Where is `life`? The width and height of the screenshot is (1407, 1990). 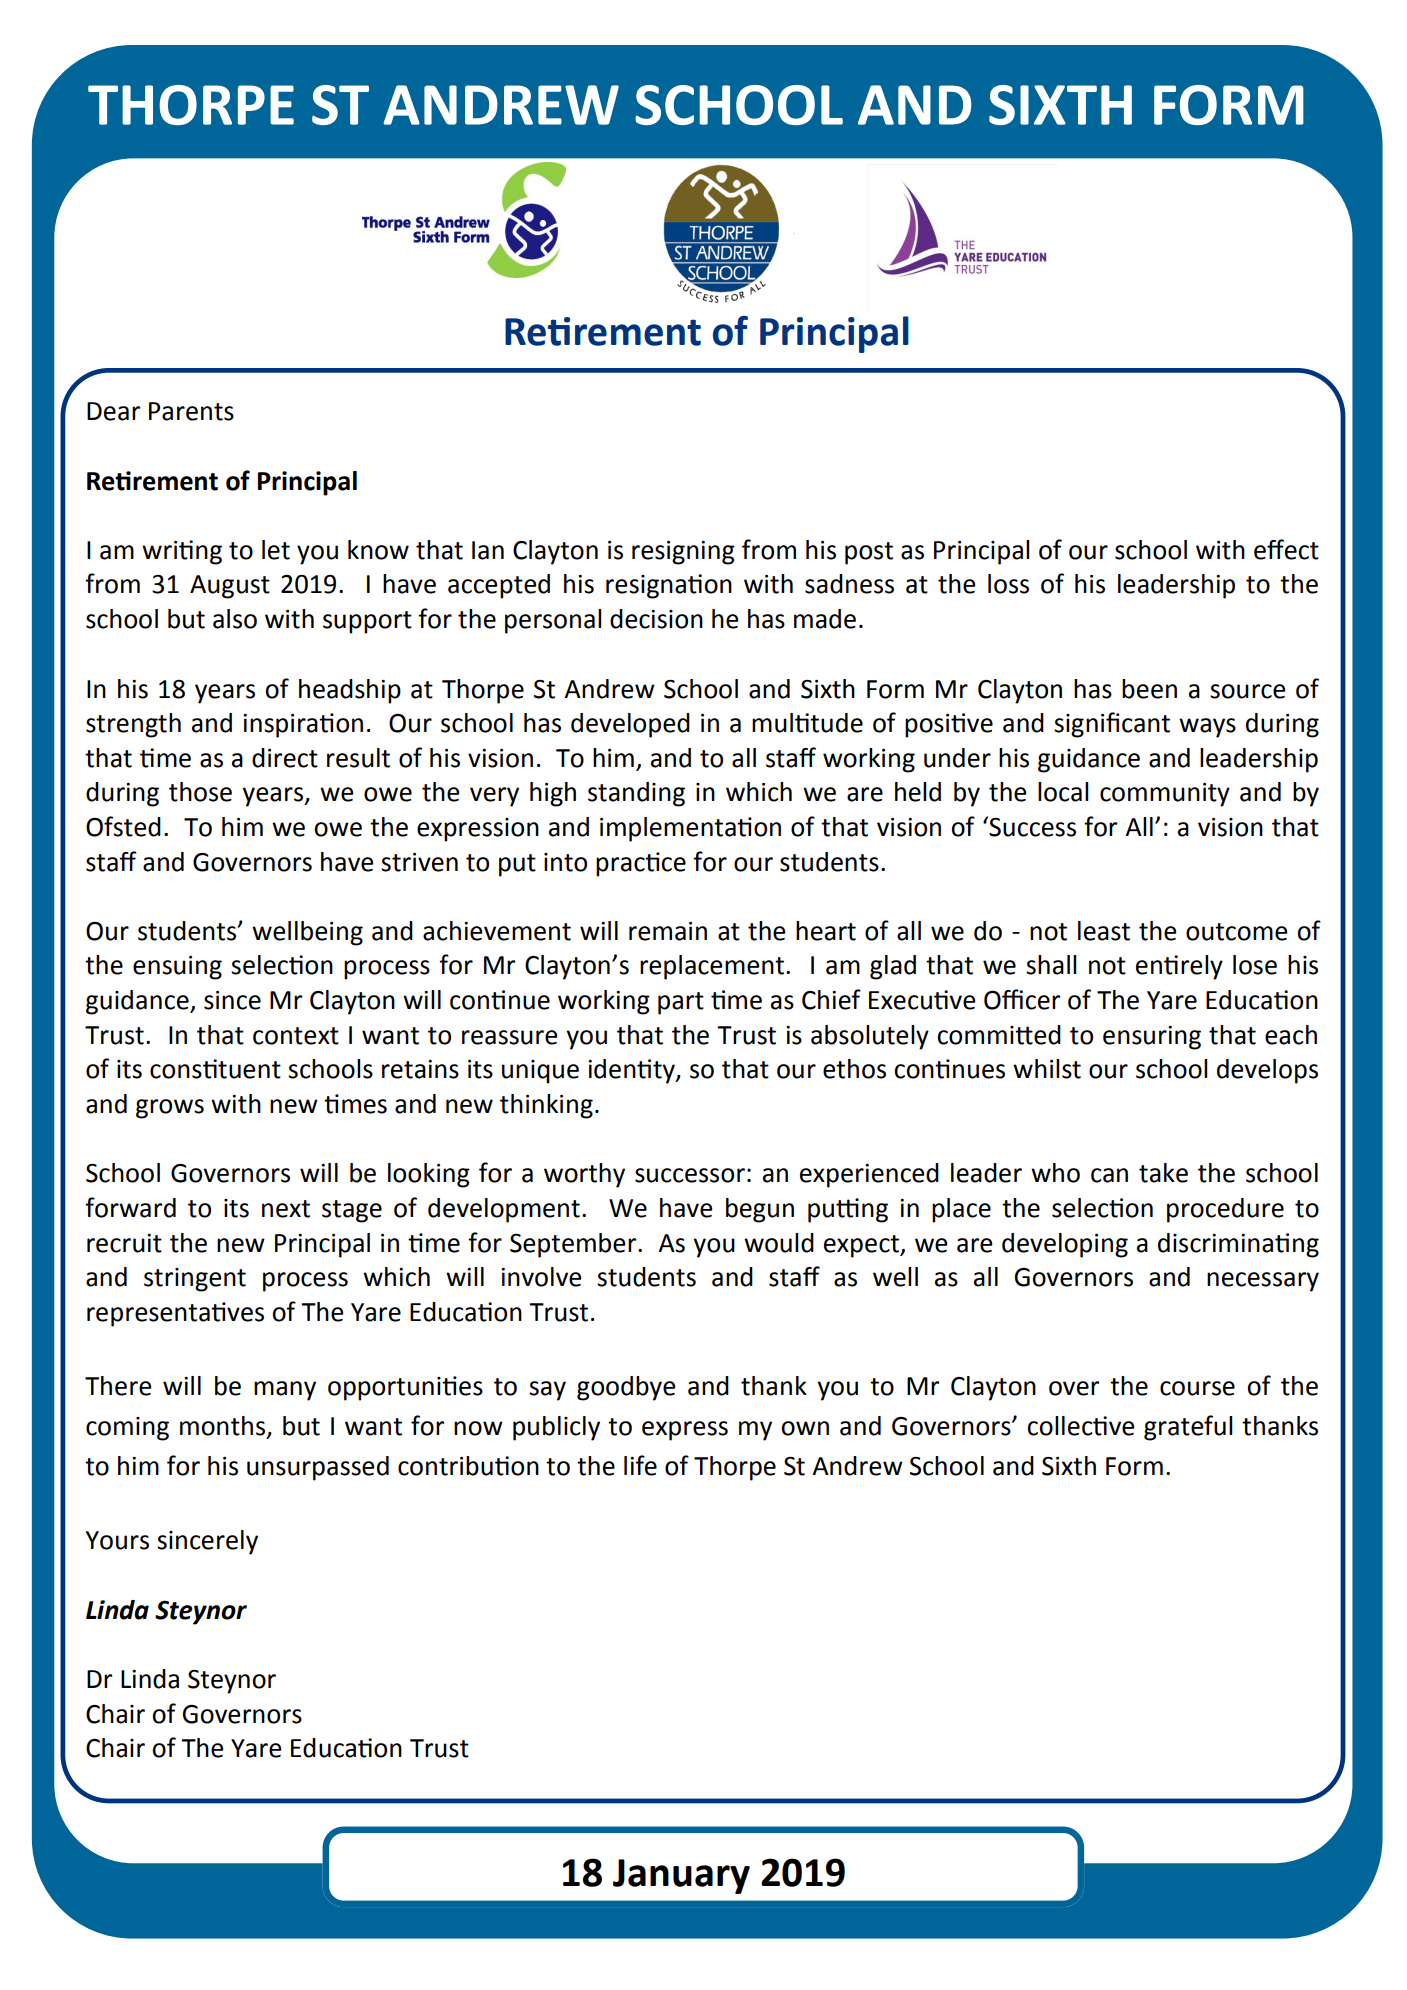
life is located at coordinates (640, 1465).
